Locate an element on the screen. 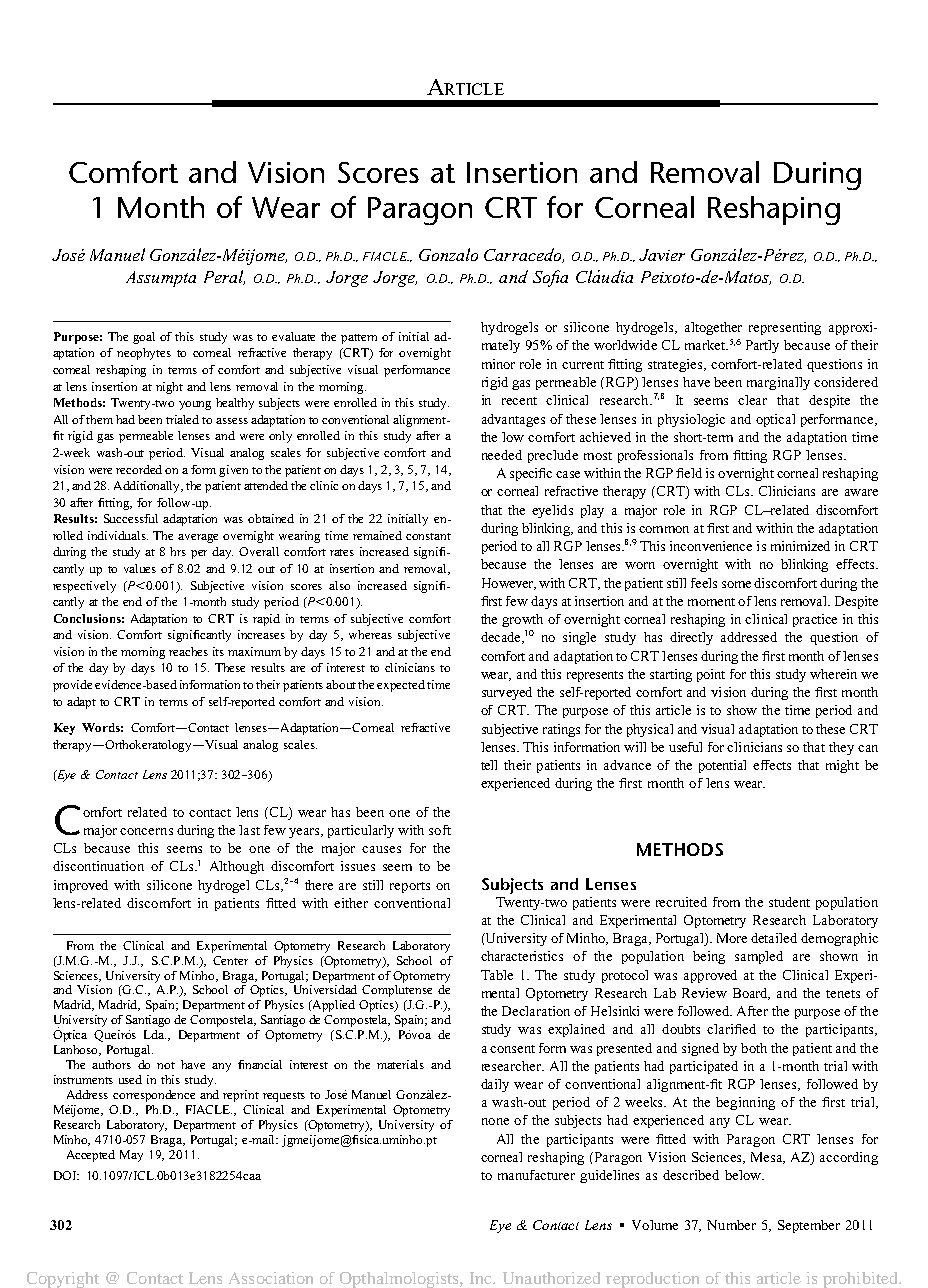 Image resolution: width=928 pixels, height=1288 pixels. Sofia is located at coordinates (550, 278).
